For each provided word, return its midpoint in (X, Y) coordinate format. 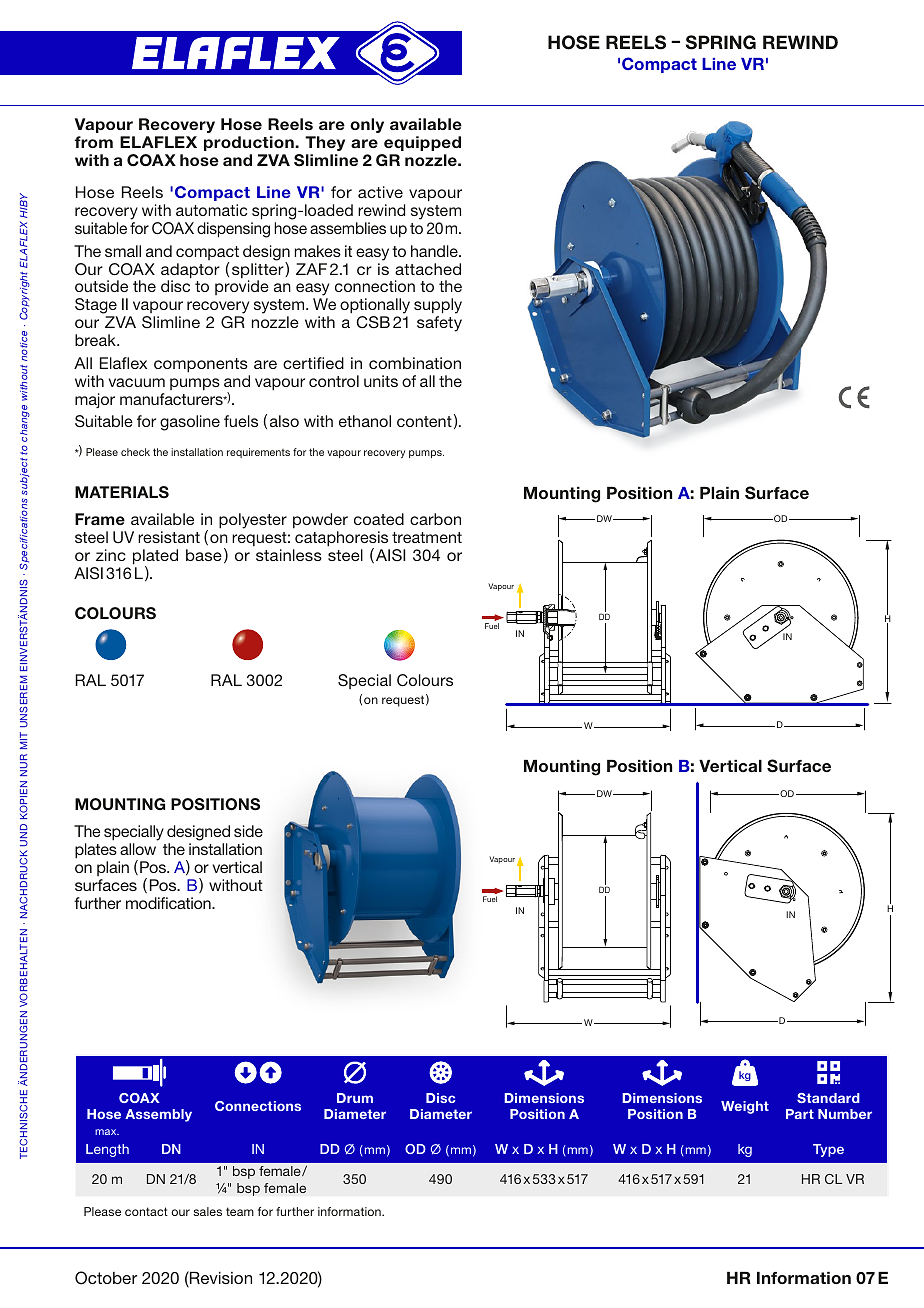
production (250, 143)
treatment (427, 537)
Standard (828, 1098)
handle (435, 251)
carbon (435, 519)
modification (169, 903)
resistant (169, 537)
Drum (355, 1098)
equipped (422, 143)
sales (207, 1211)
